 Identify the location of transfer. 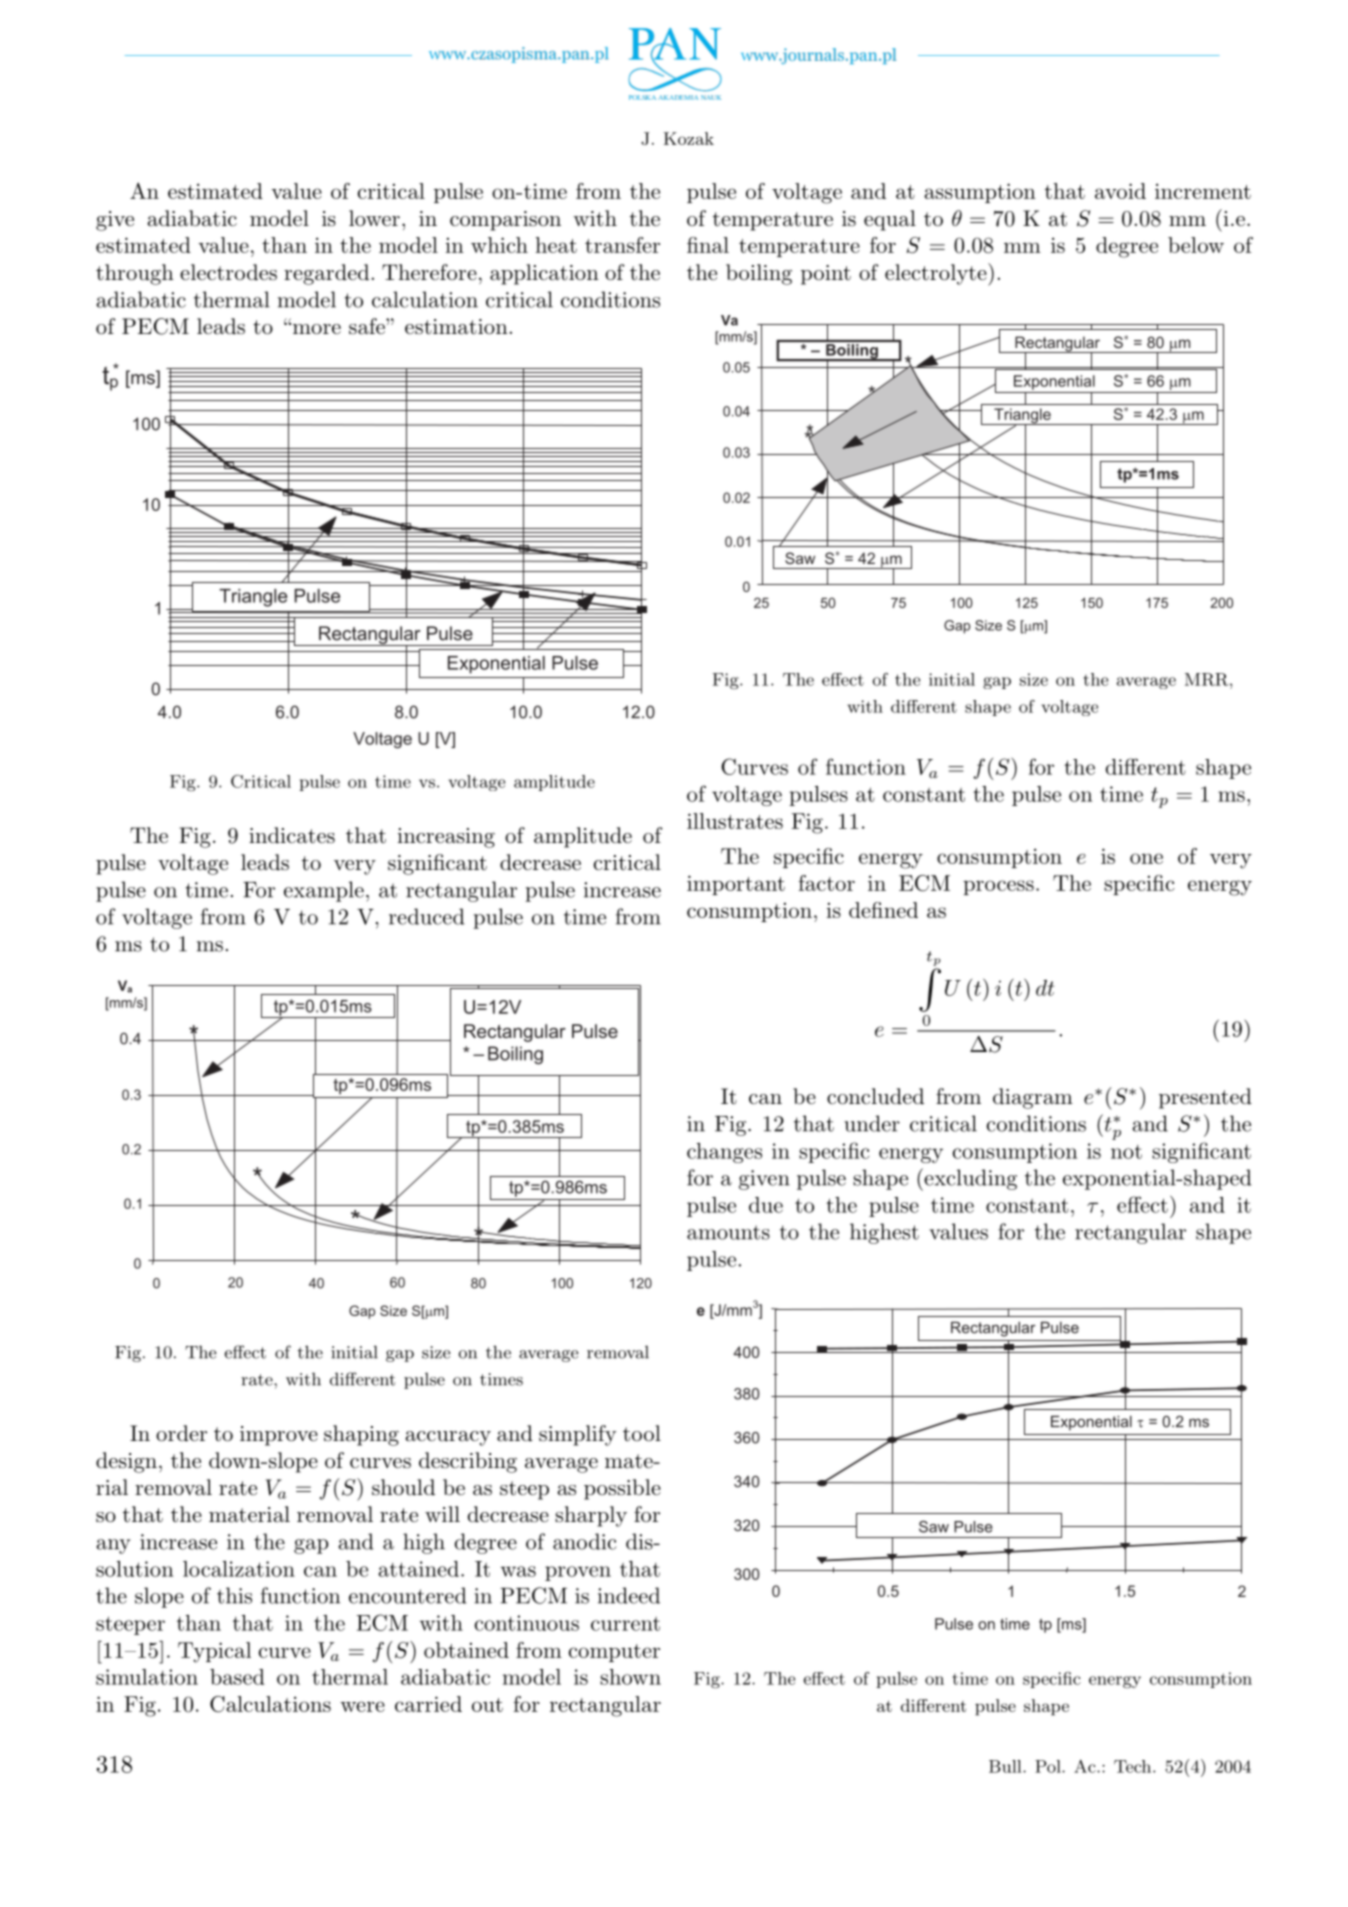
(622, 245).
